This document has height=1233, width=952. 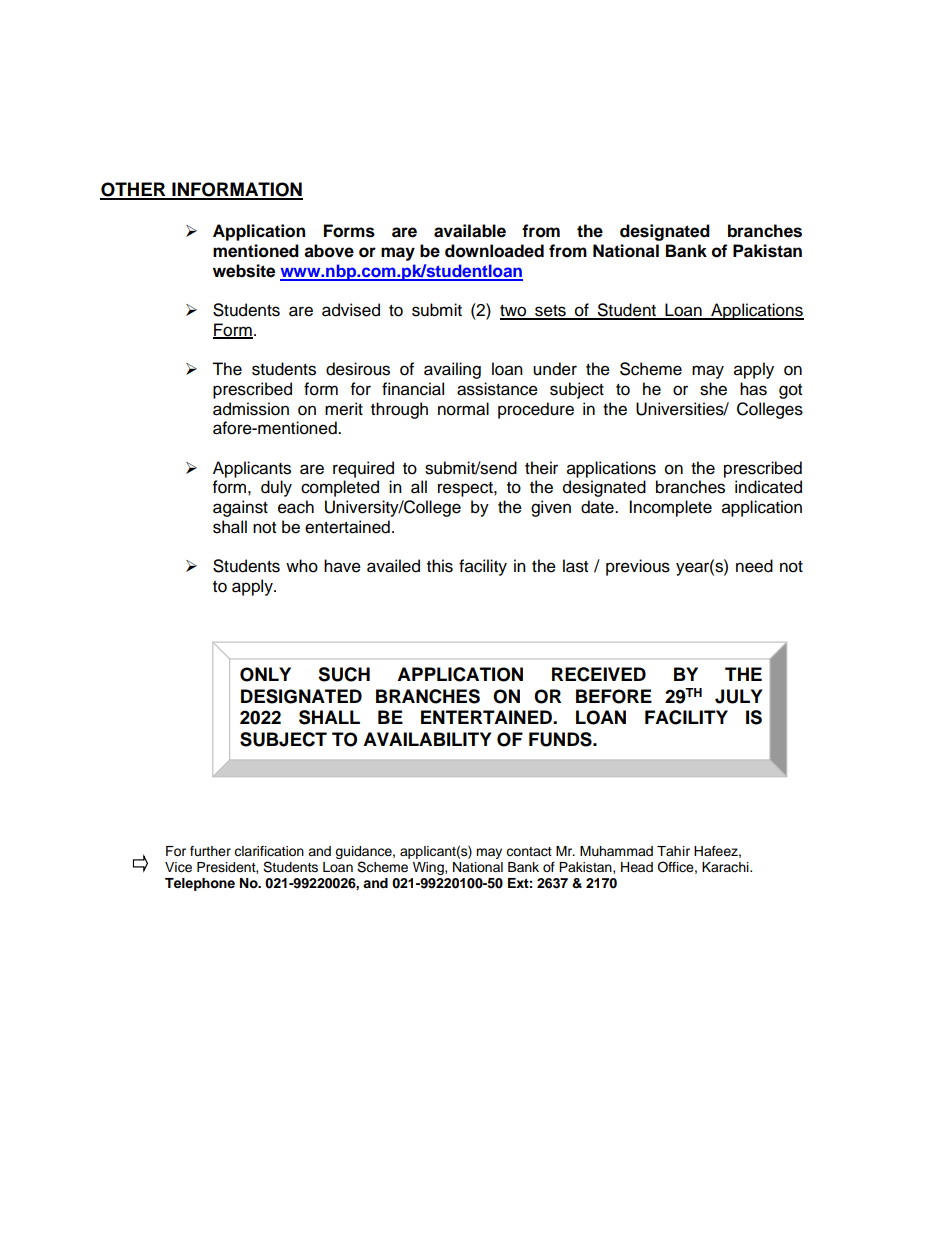 I want to click on OTHER, so click(x=134, y=190).
